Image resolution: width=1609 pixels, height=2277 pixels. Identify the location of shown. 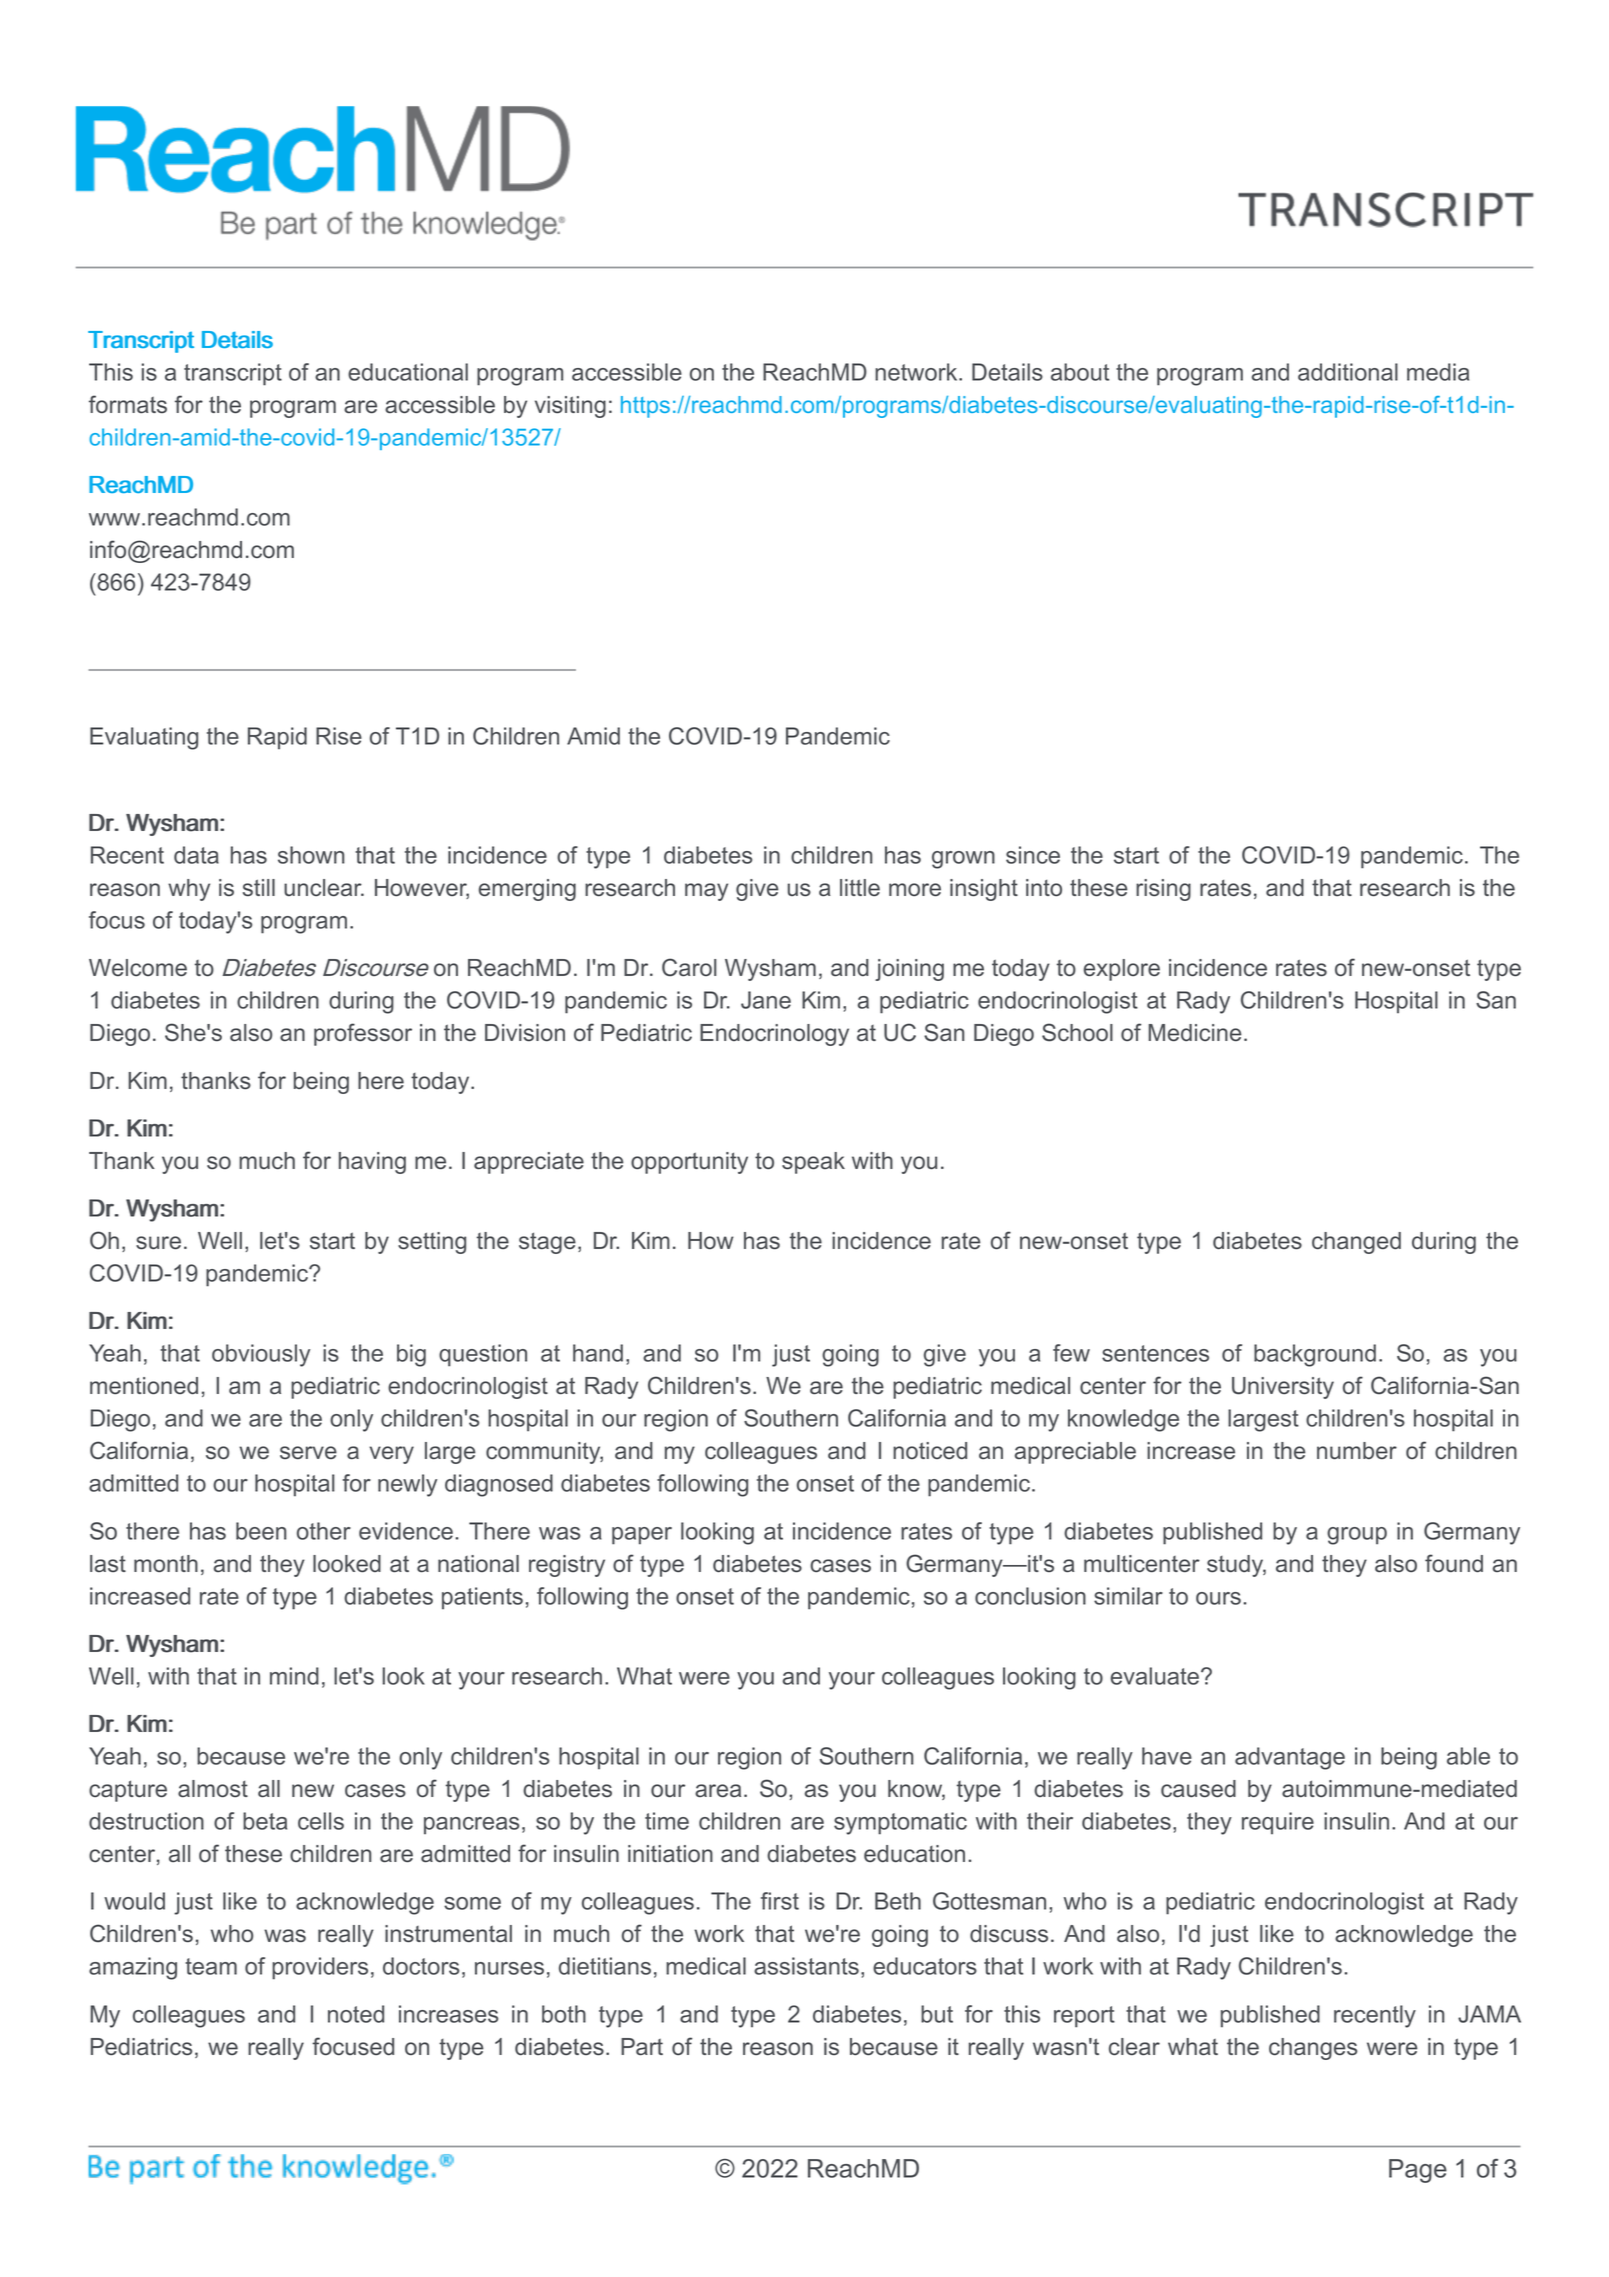
(311, 855).
